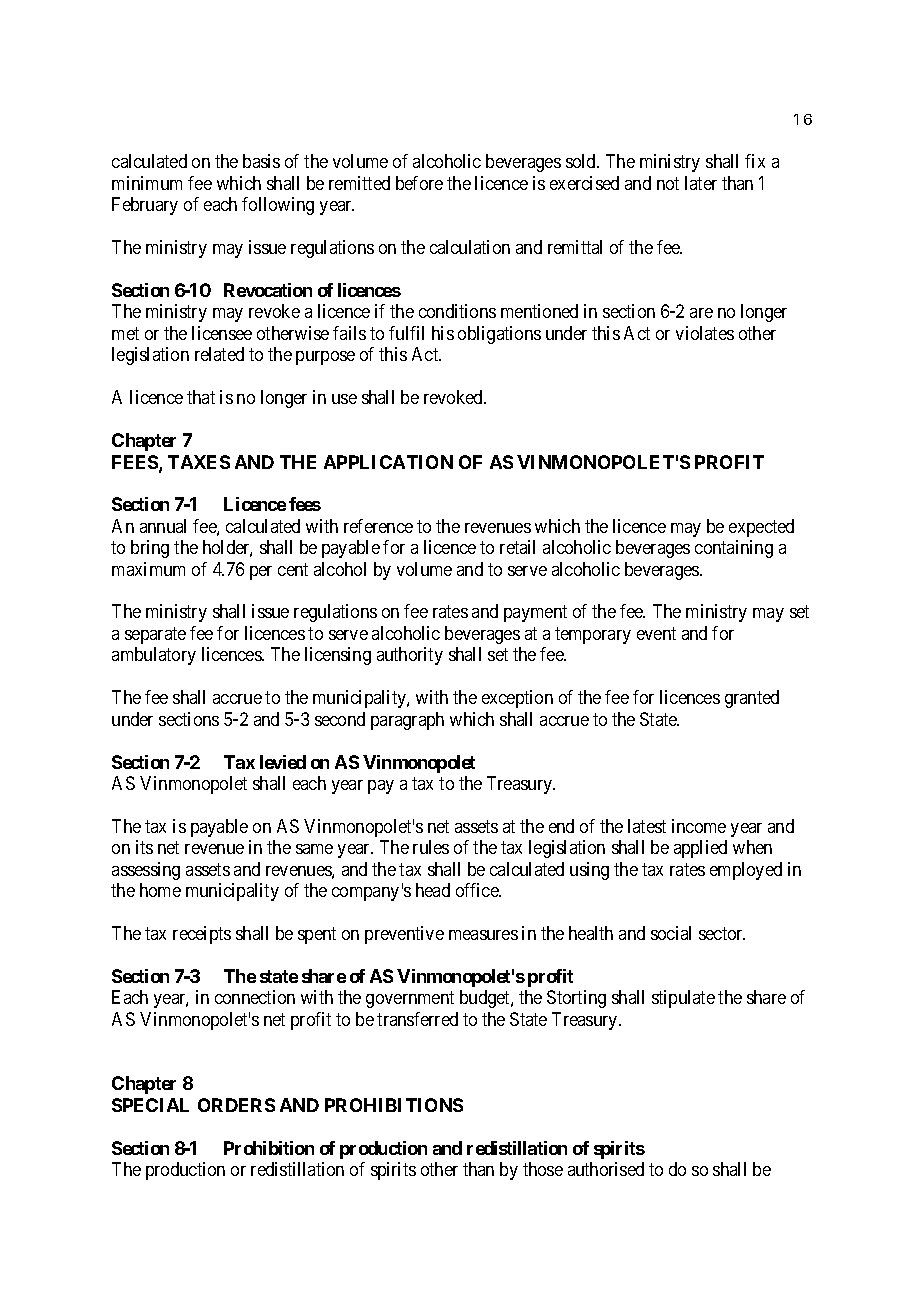  I want to click on violates, so click(705, 333).
